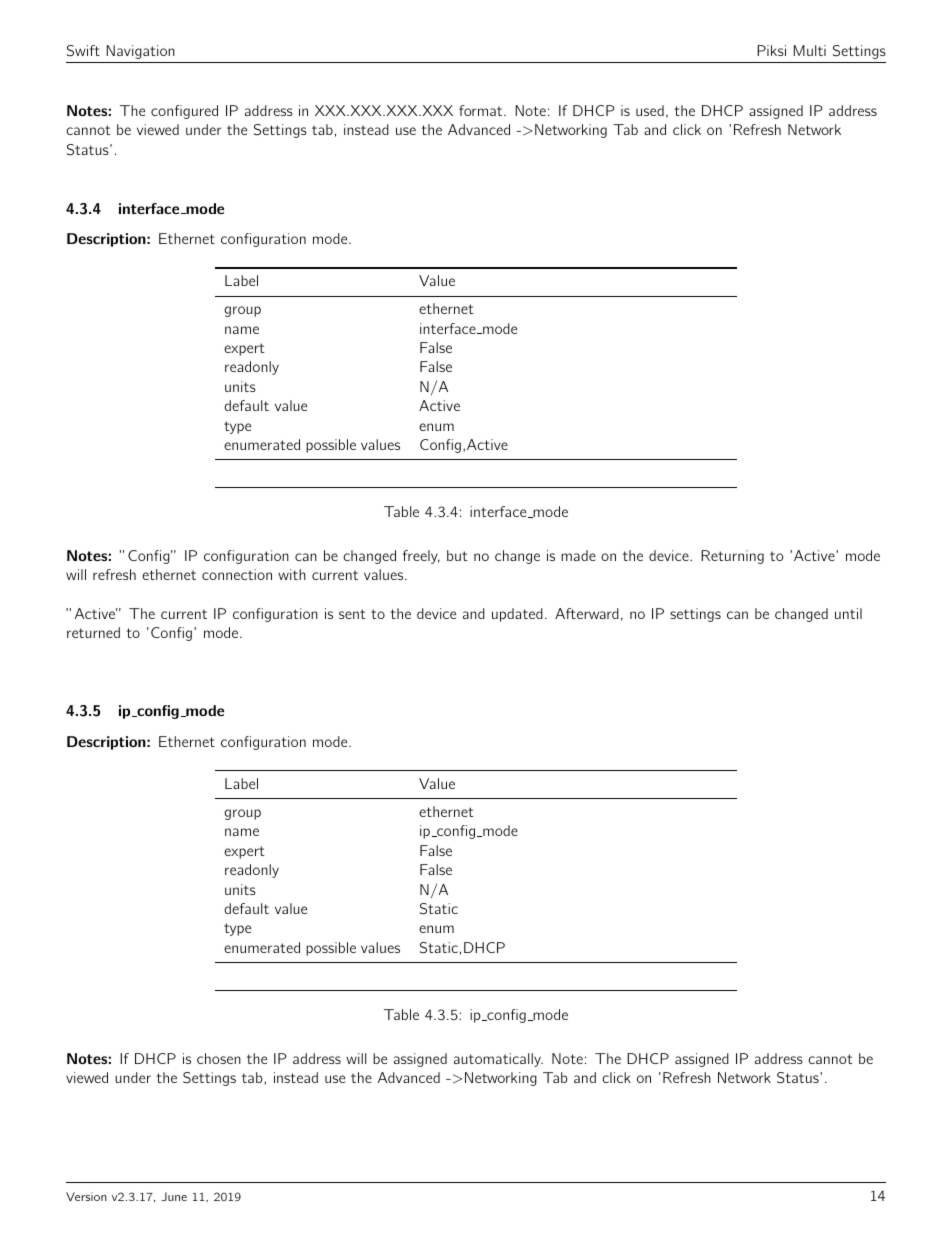  Describe the element at coordinates (810, 50) in the screenshot. I see `Multi` at that location.
